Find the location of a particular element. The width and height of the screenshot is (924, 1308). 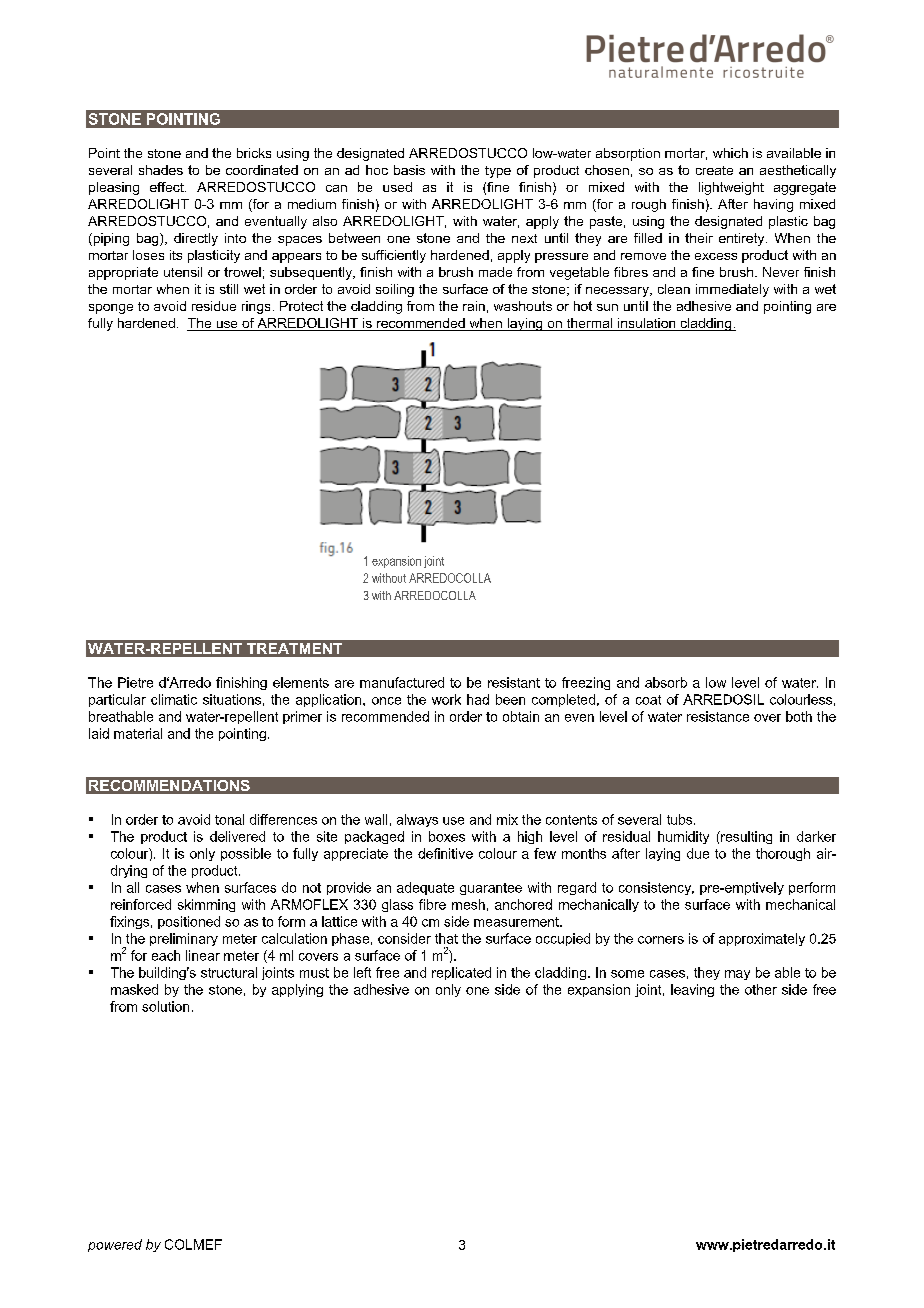

replicated is located at coordinates (461, 973).
